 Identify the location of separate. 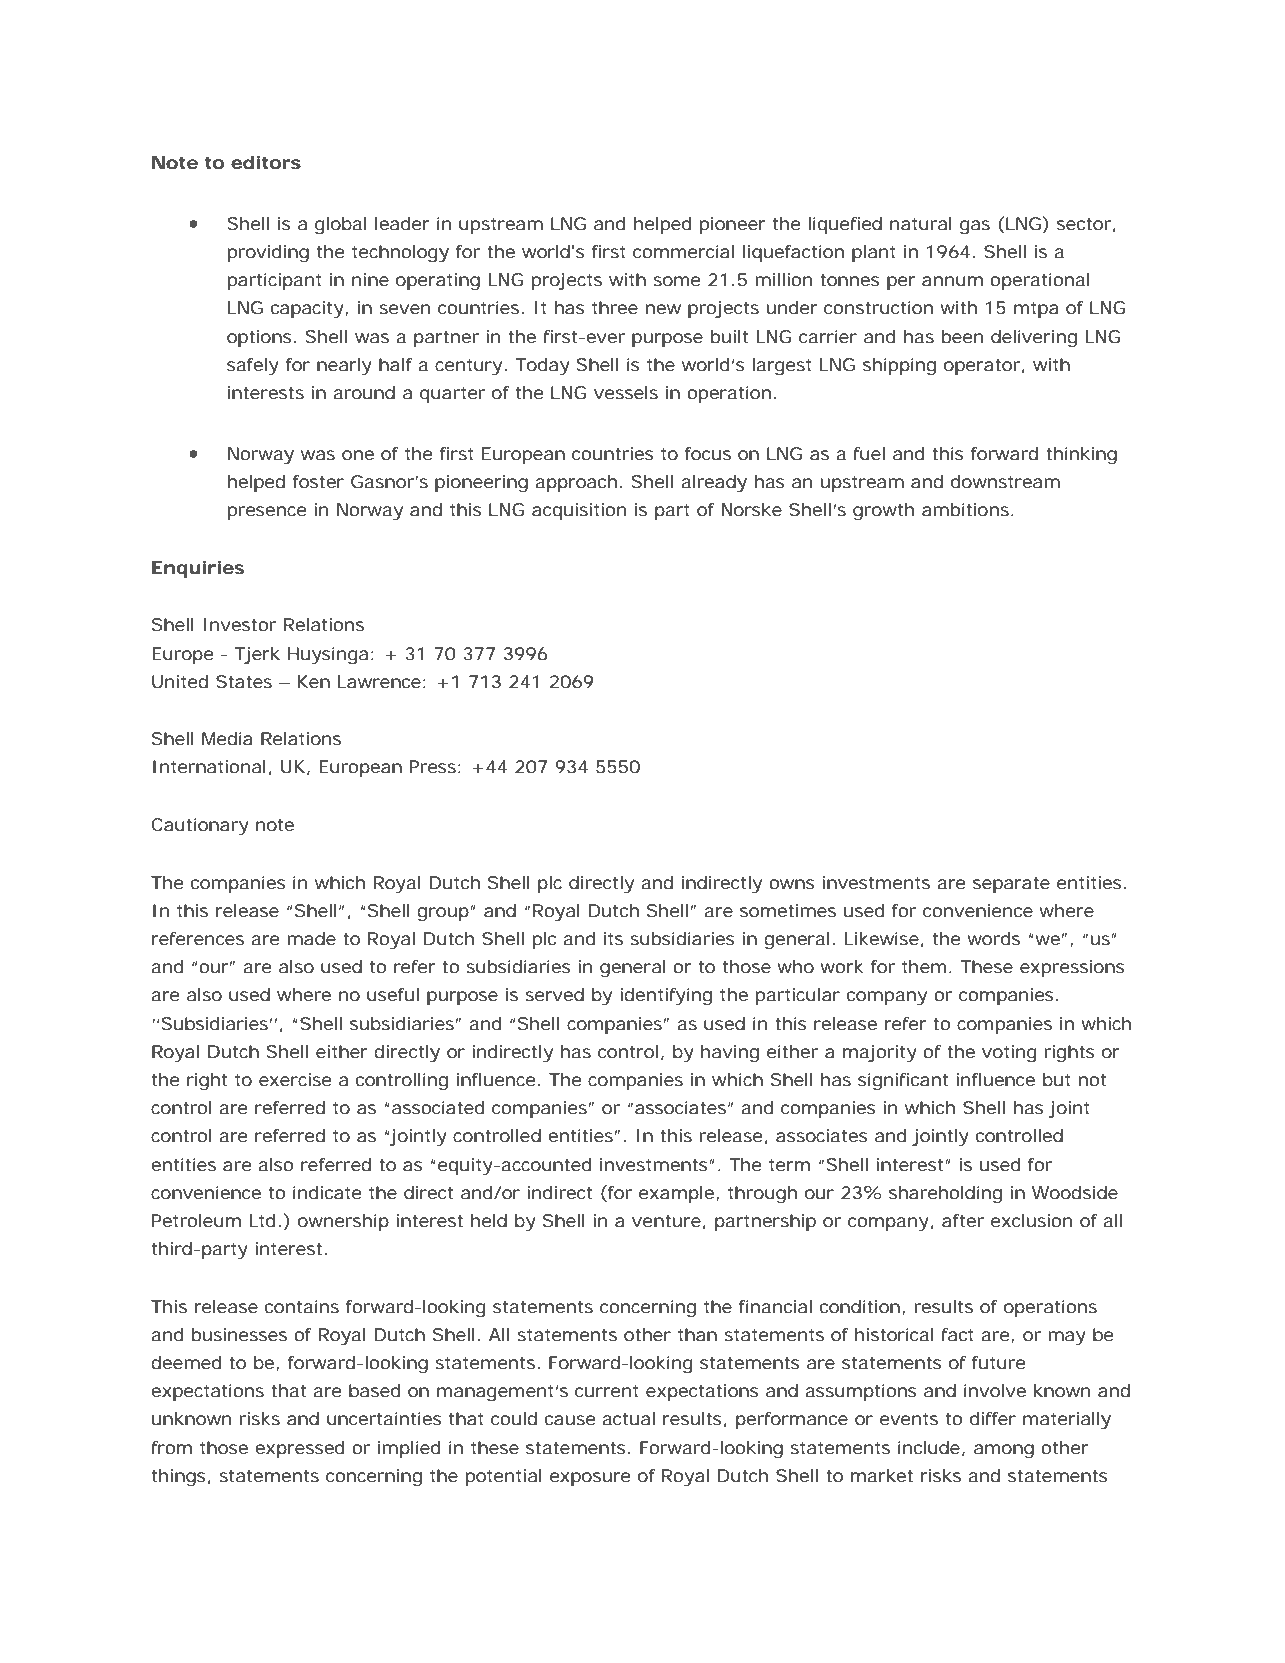
(1011, 885).
